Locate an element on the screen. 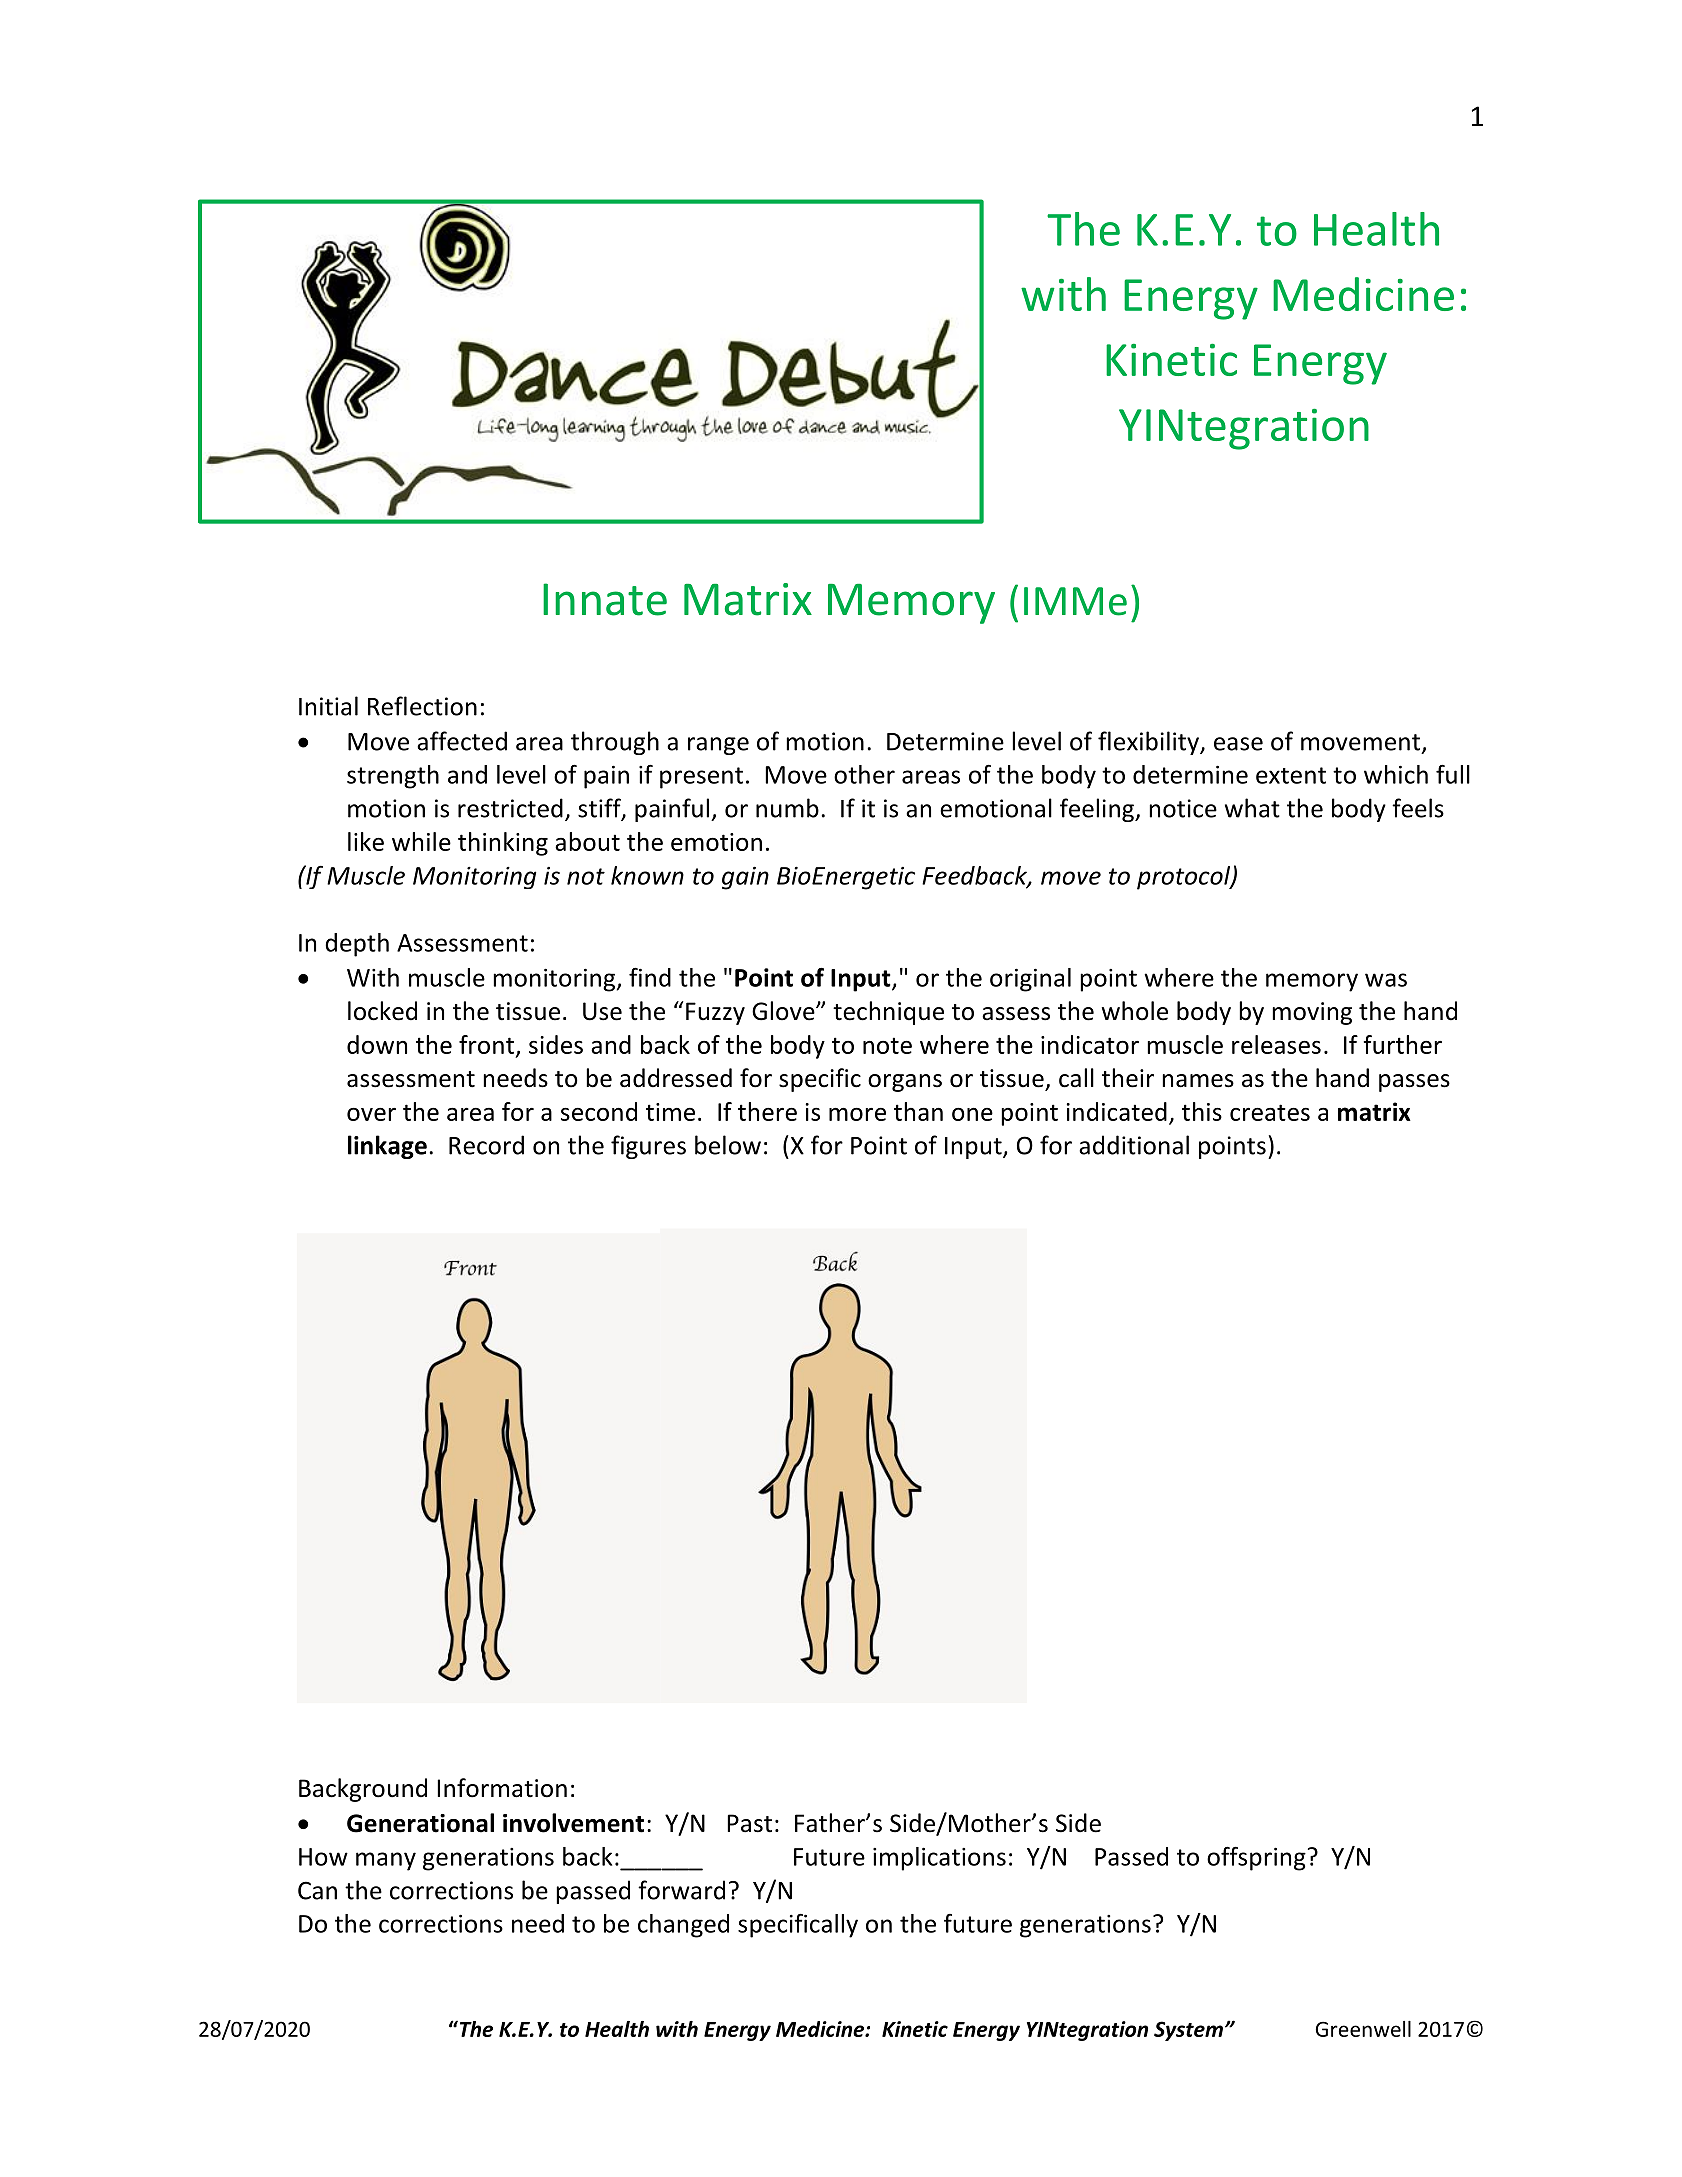 The height and width of the screenshot is (2177, 1682). below is located at coordinates (728, 1145).
